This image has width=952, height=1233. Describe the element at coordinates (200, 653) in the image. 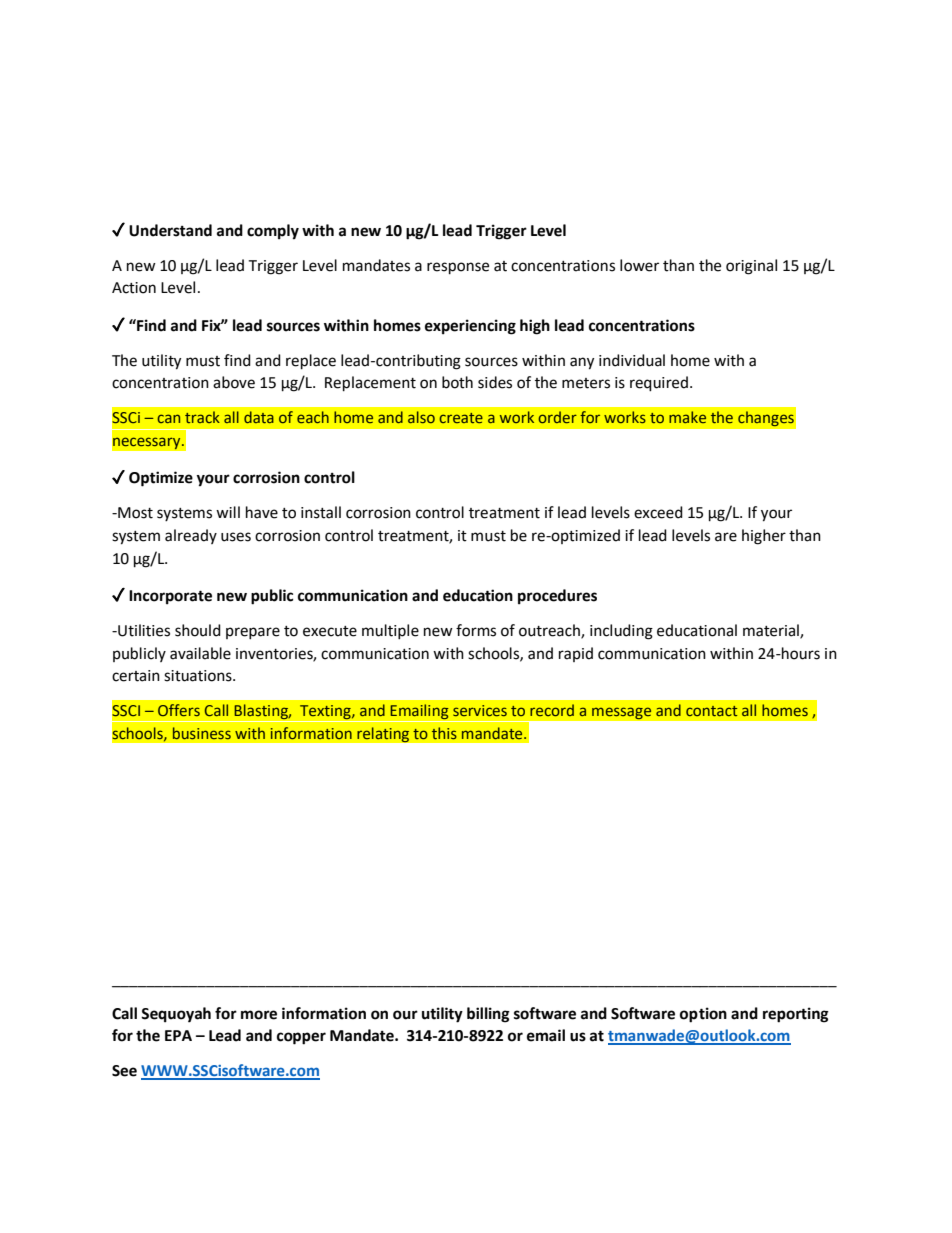

I see `available` at that location.
